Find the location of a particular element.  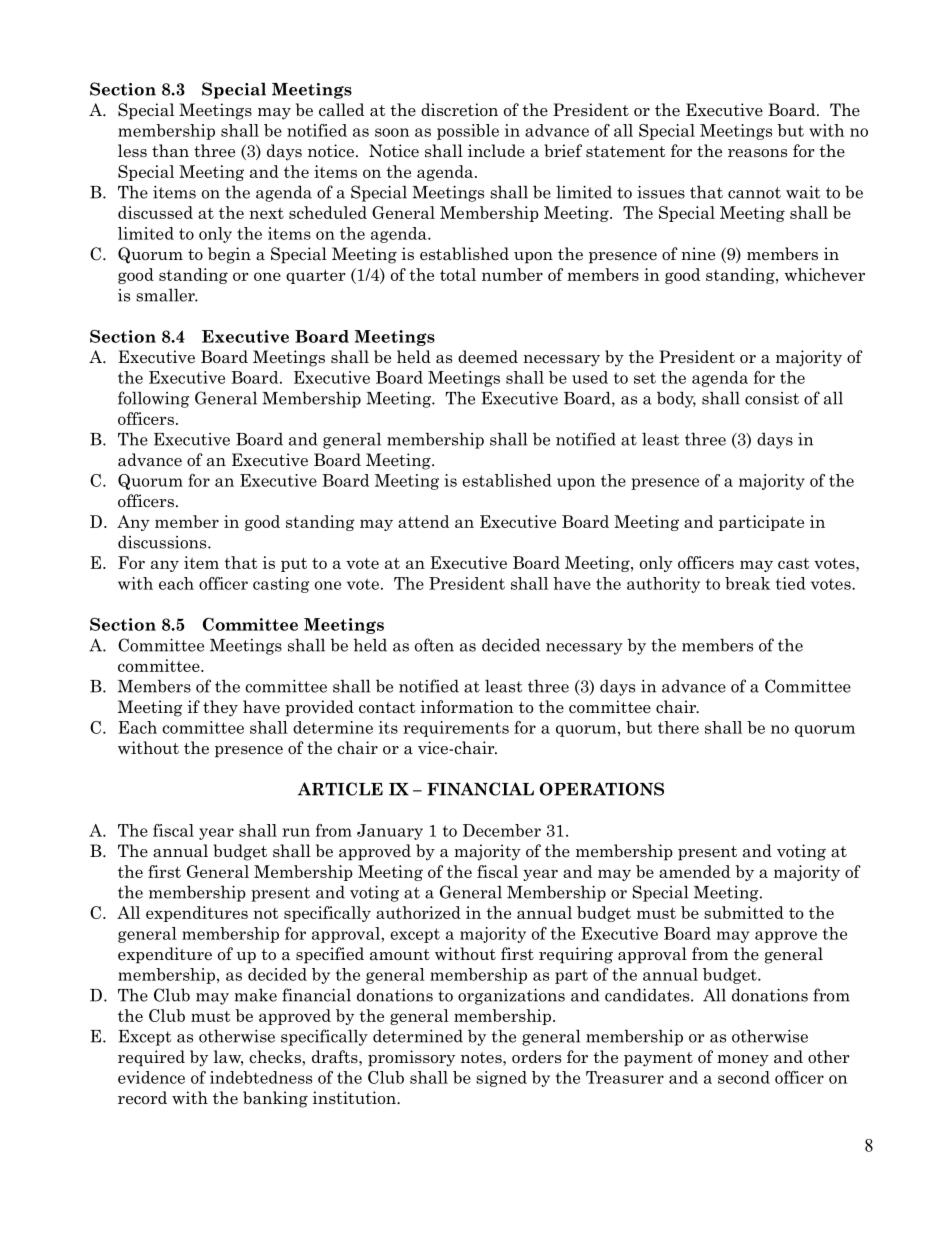

signed is located at coordinates (501, 1079).
